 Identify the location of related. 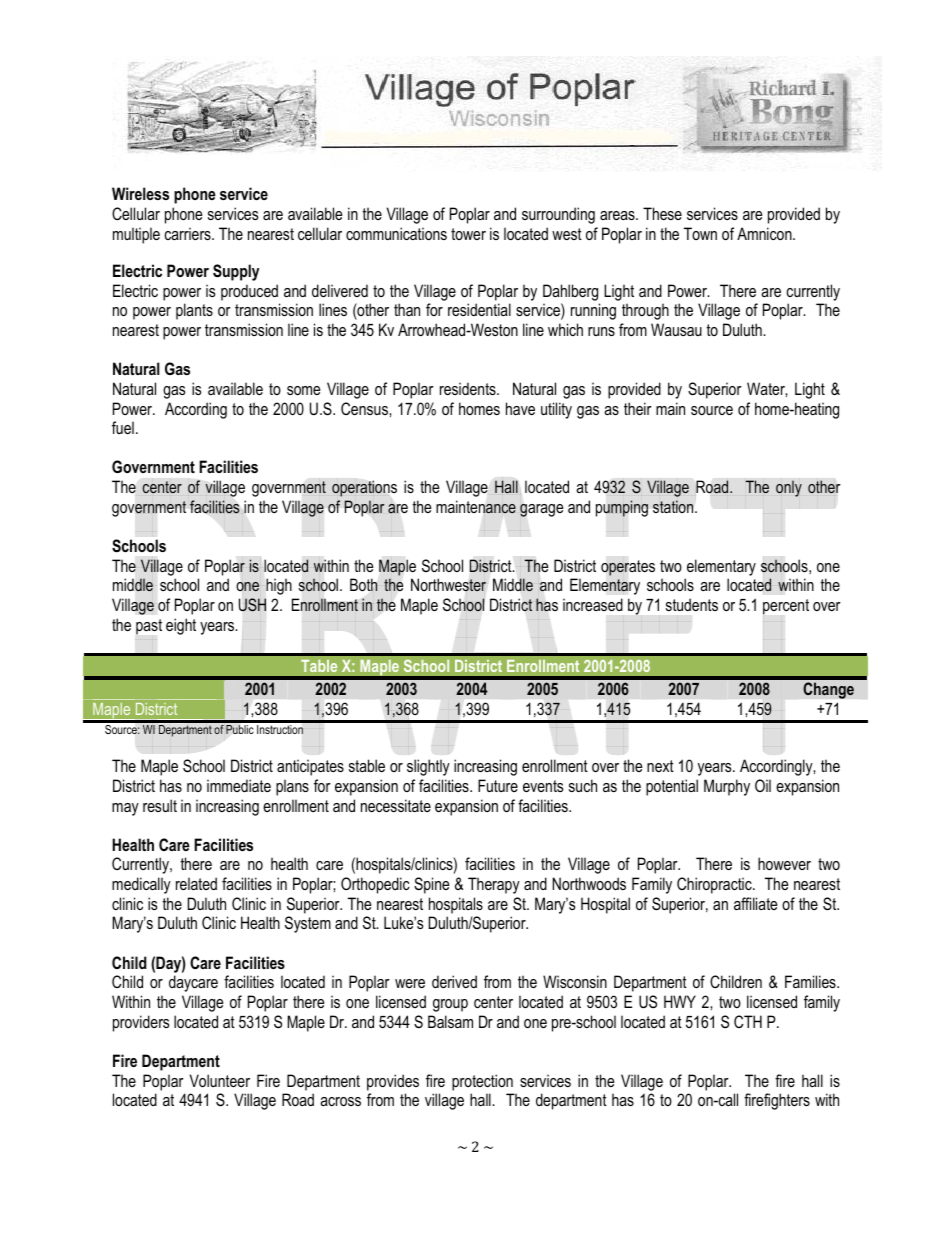
(196, 883).
